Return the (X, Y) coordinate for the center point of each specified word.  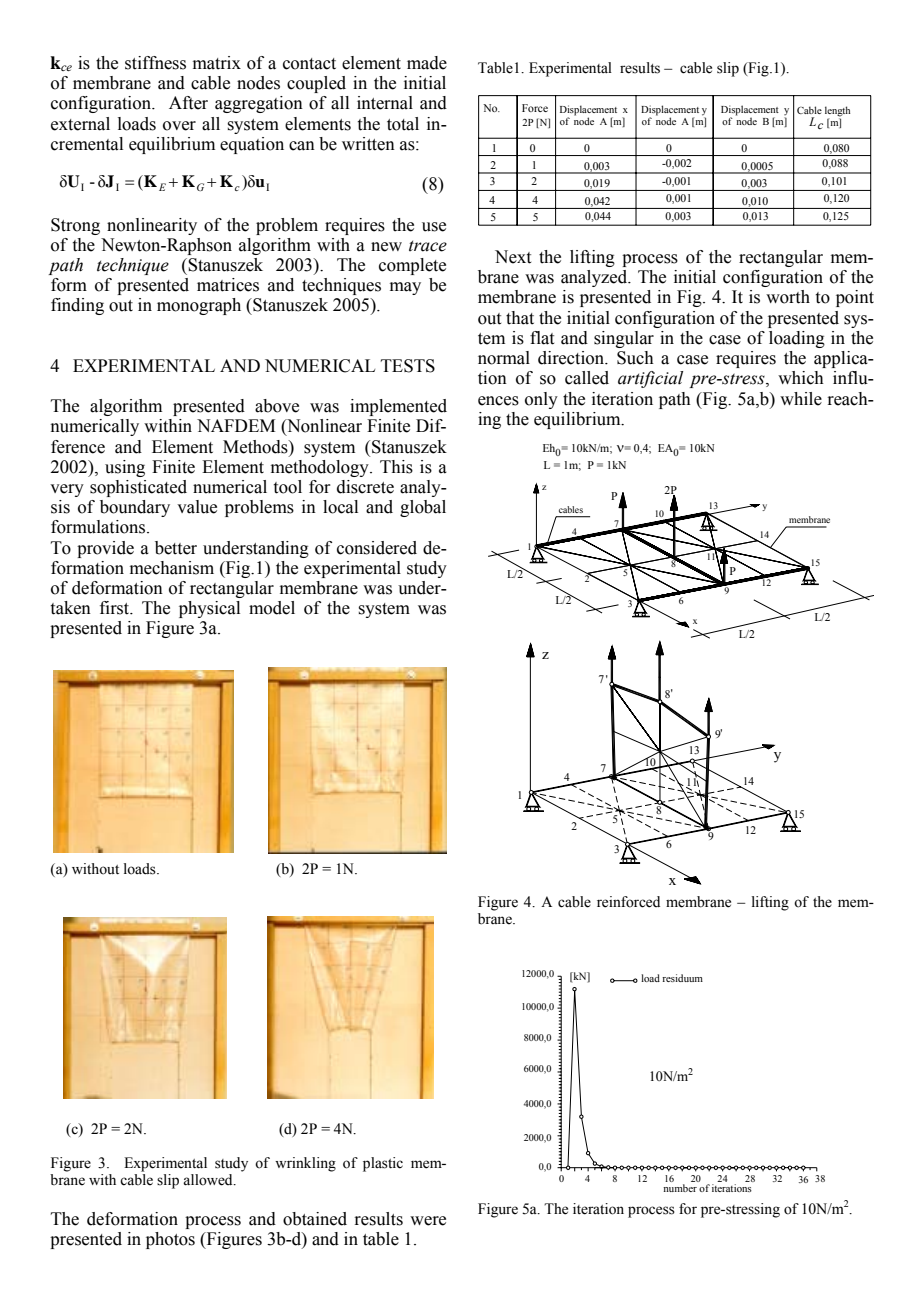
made (427, 63)
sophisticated (138, 488)
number (680, 1188)
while (801, 399)
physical (209, 609)
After (188, 103)
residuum (682, 978)
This (396, 467)
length (838, 111)
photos (170, 1240)
